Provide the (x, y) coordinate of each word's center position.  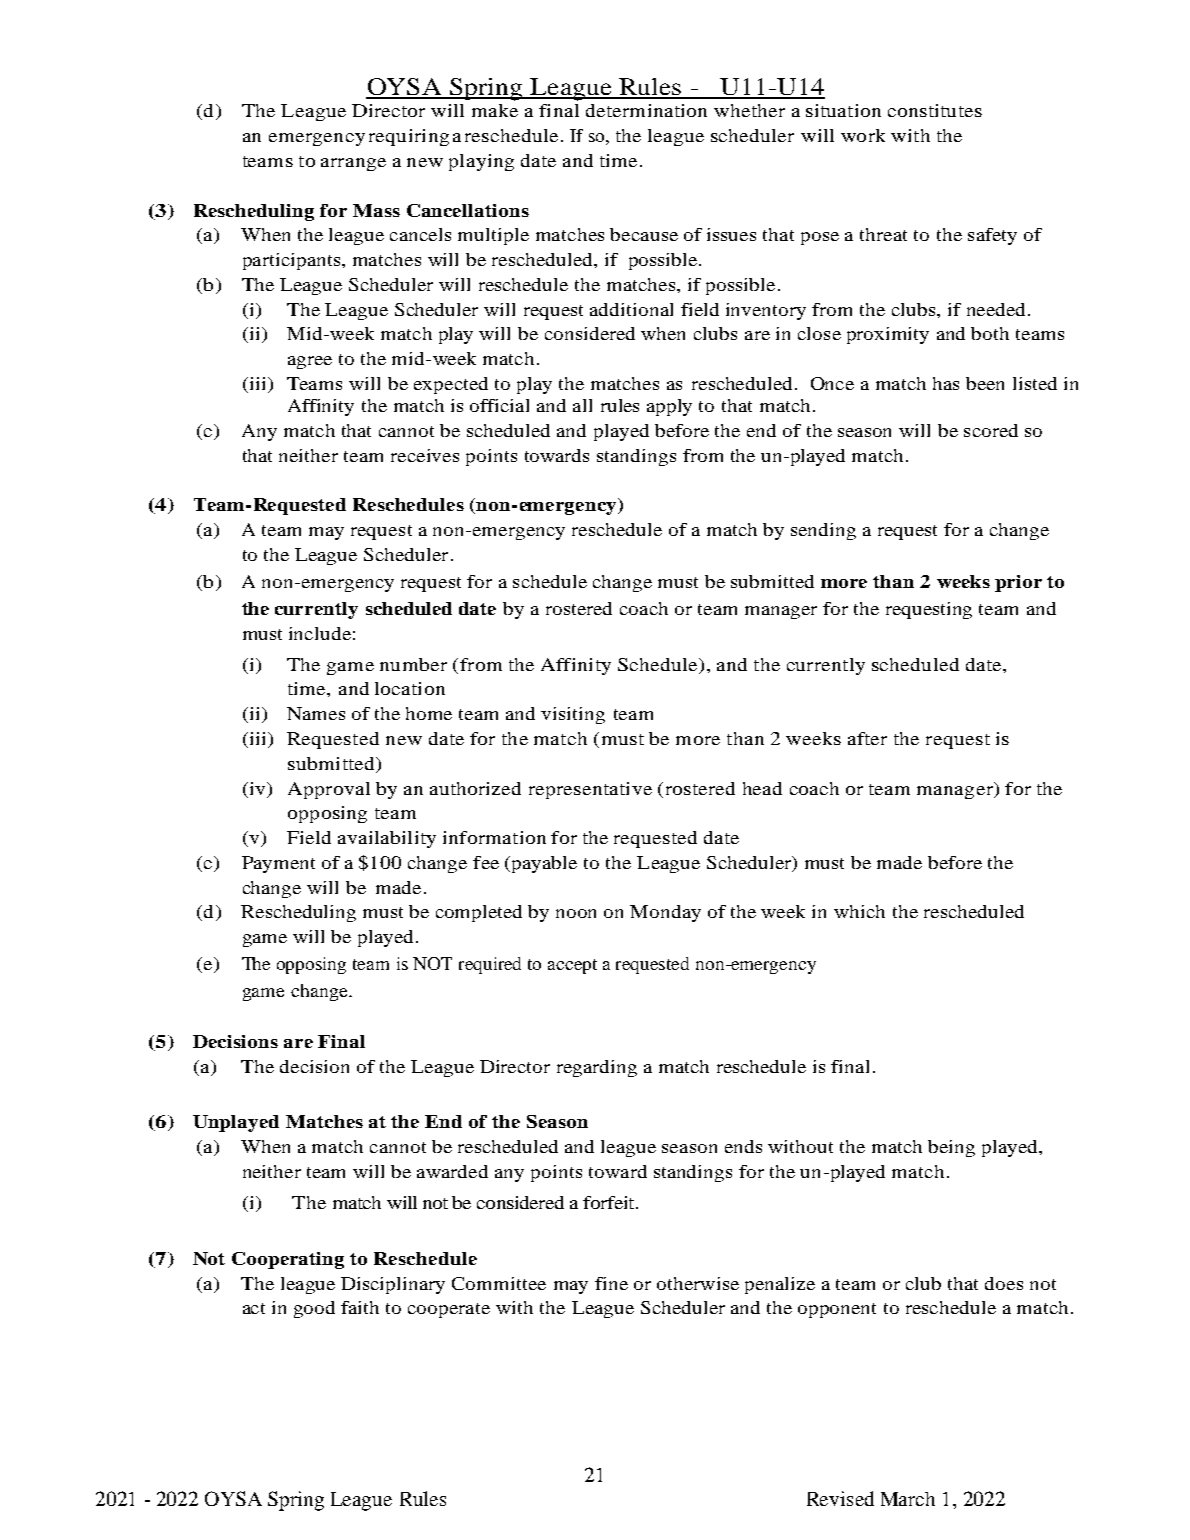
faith (360, 1307)
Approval (329, 790)
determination (646, 110)
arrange (353, 164)
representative (590, 790)
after (867, 738)
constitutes (935, 110)
